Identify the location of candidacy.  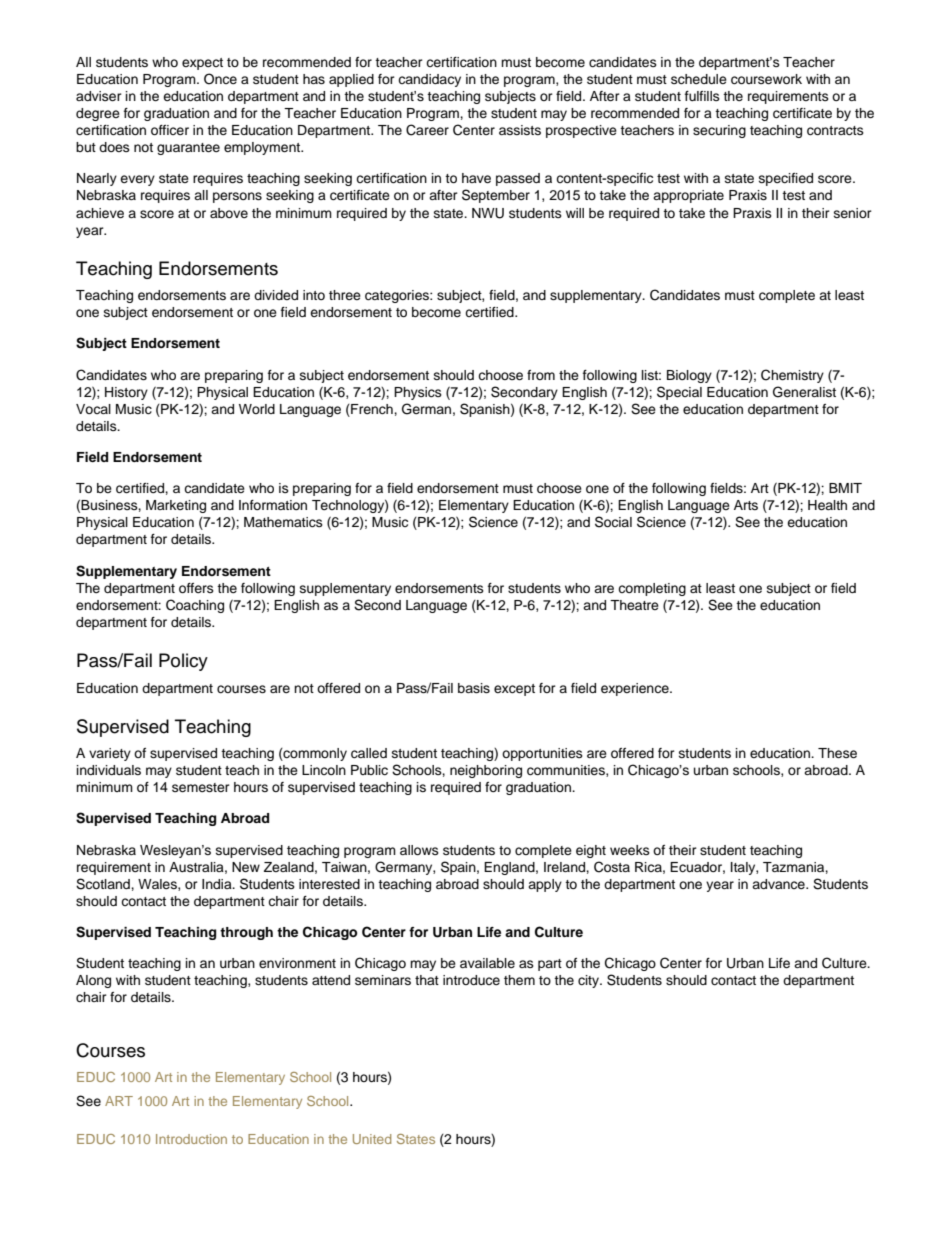
(429, 80).
